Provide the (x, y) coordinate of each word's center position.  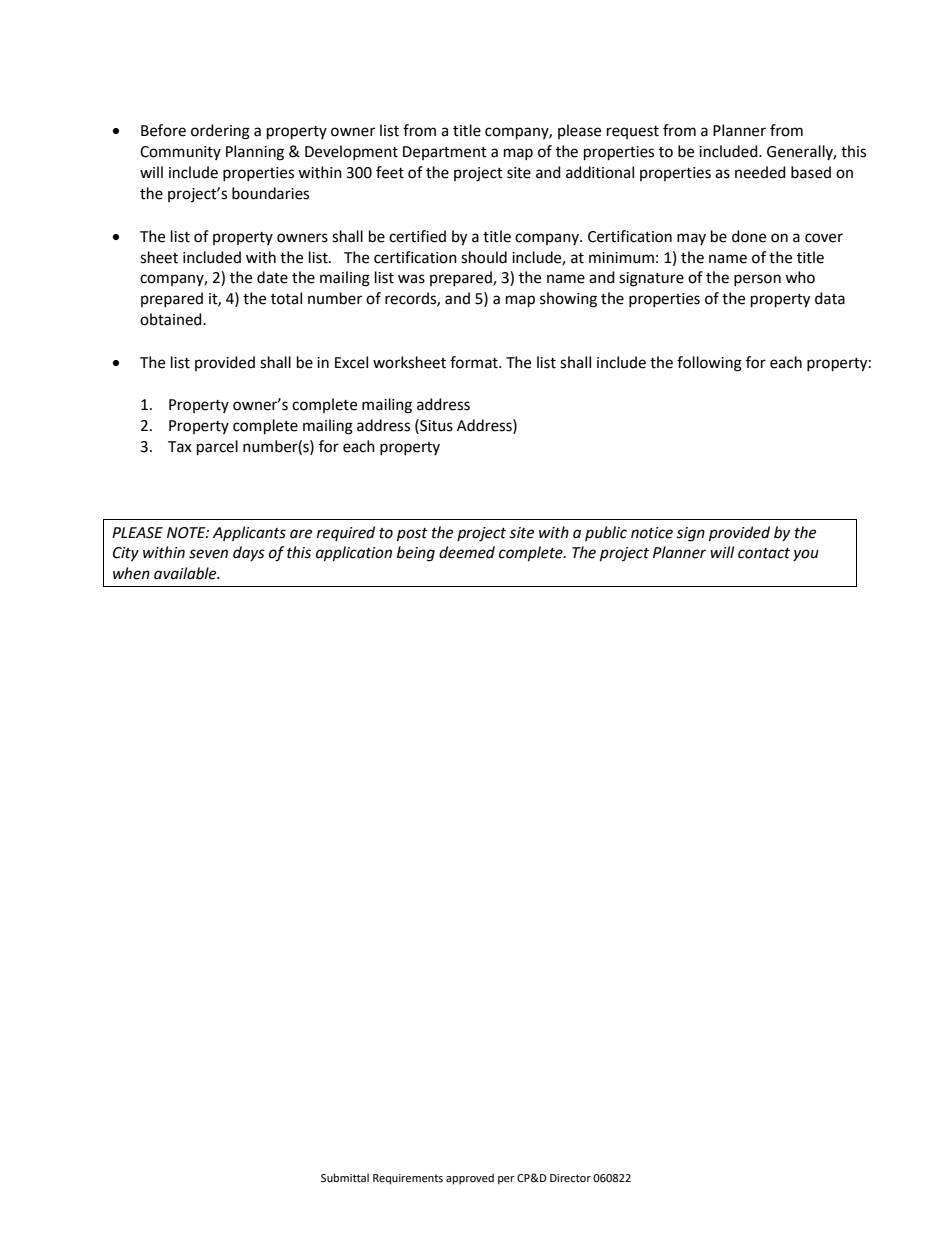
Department (445, 153)
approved (470, 1179)
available (186, 573)
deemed (467, 552)
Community (180, 153)
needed (760, 172)
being (416, 554)
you (806, 555)
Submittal (345, 1177)
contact (764, 553)
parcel (217, 448)
